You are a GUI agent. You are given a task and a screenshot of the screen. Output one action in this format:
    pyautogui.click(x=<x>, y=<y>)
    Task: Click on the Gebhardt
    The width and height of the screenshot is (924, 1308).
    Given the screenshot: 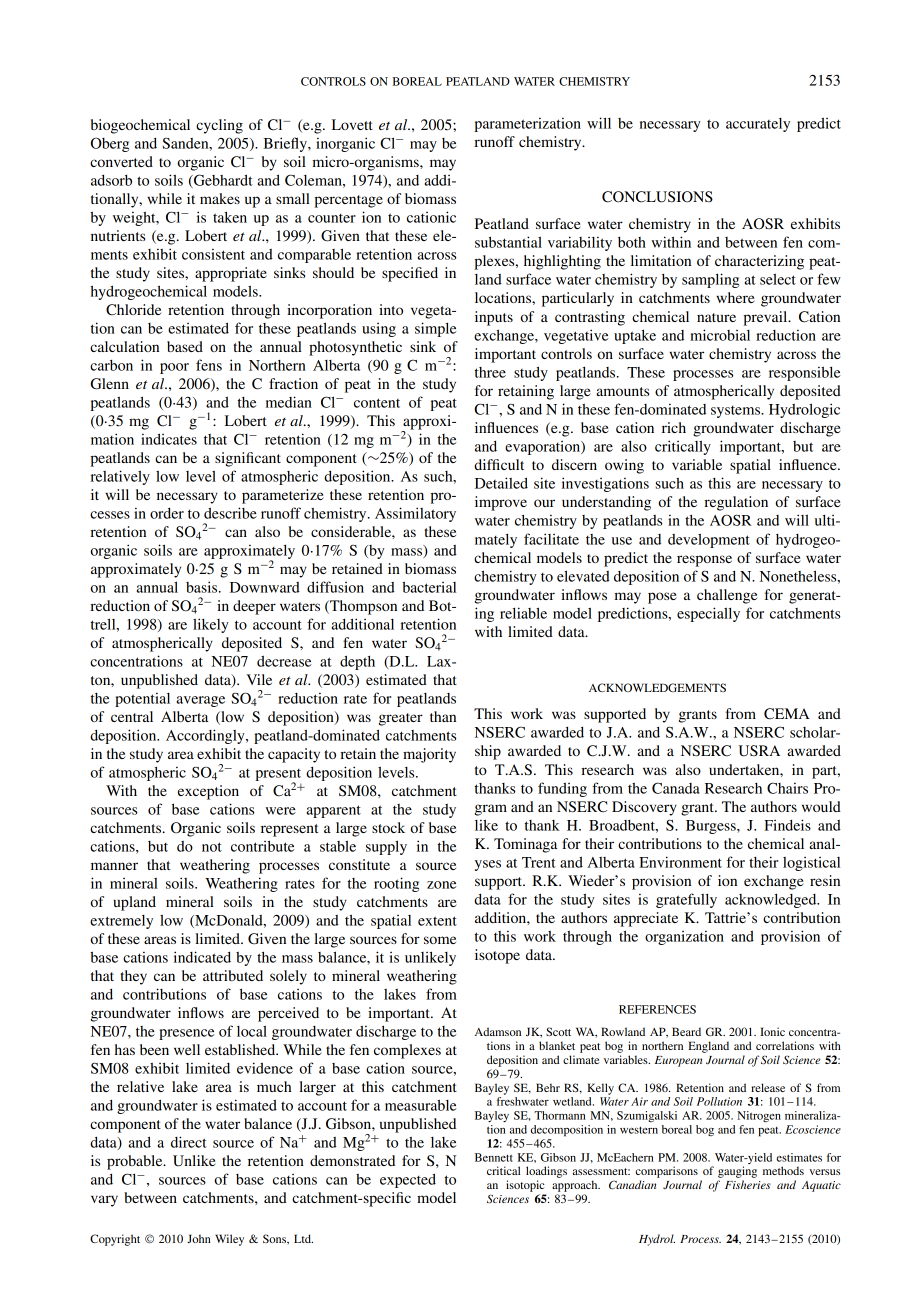 What is the action you would take?
    pyautogui.click(x=222, y=181)
